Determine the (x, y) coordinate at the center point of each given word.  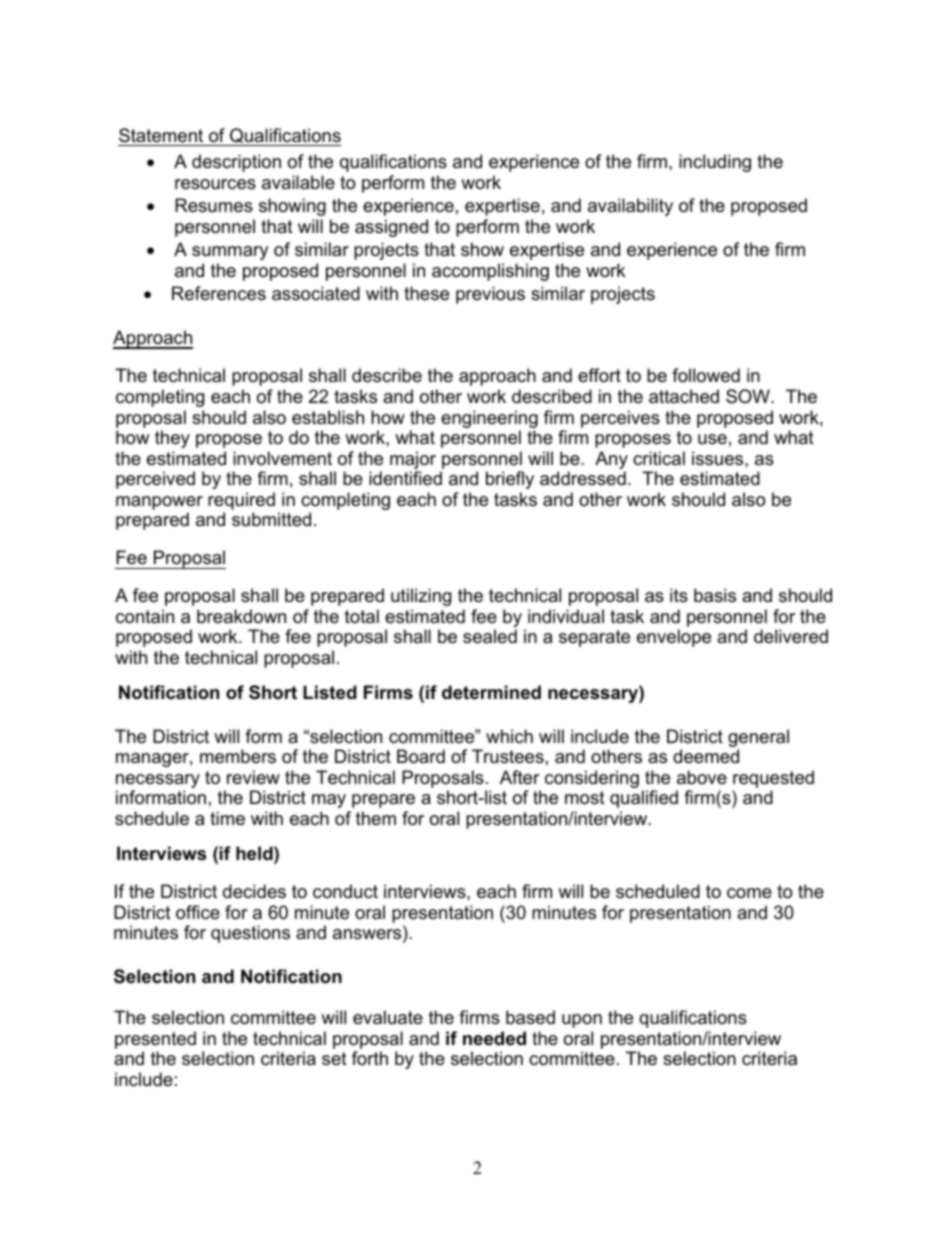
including (715, 163)
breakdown (241, 616)
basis (715, 595)
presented (155, 1041)
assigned (391, 228)
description (236, 163)
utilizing (421, 597)
